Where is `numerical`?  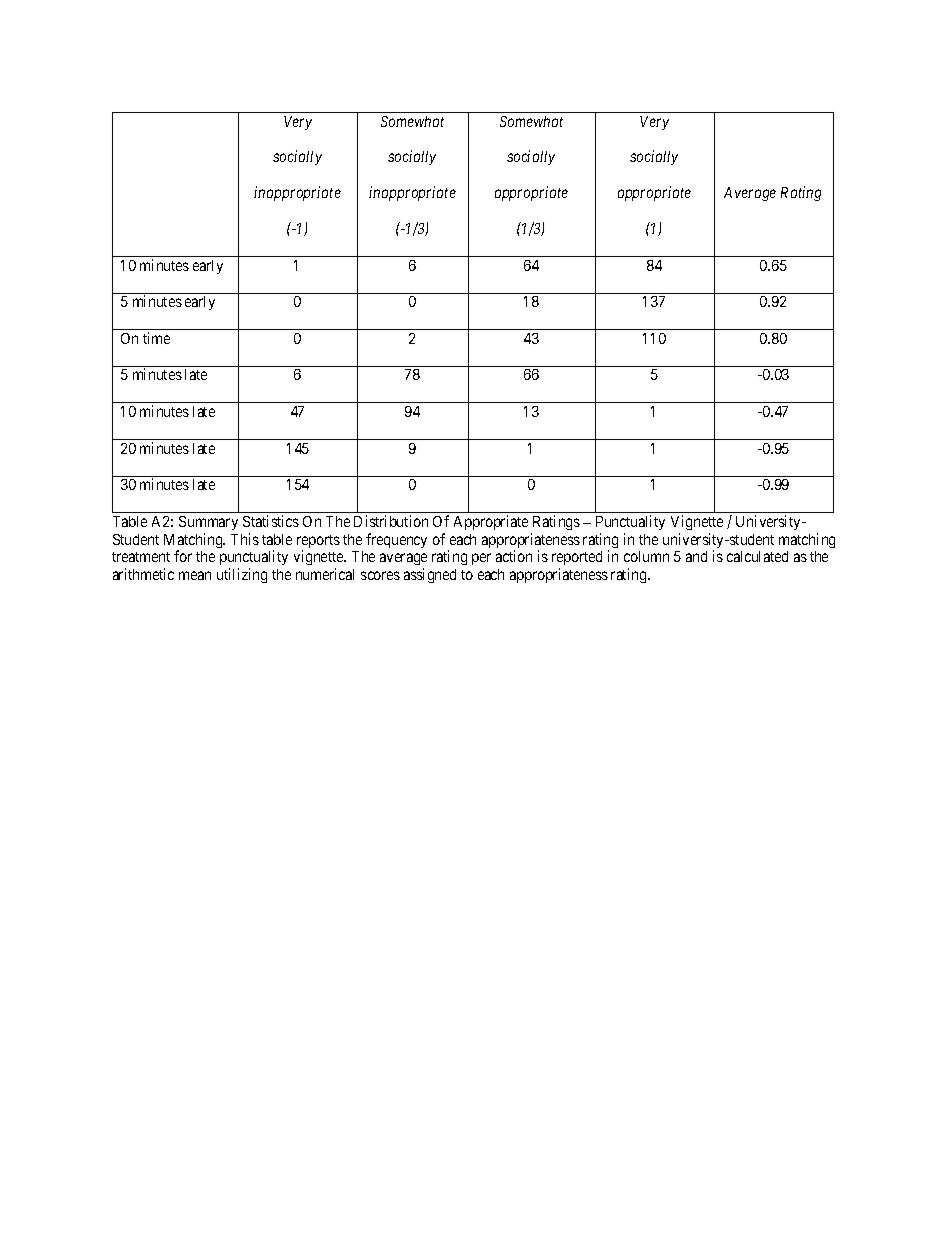 numerical is located at coordinates (325, 574).
